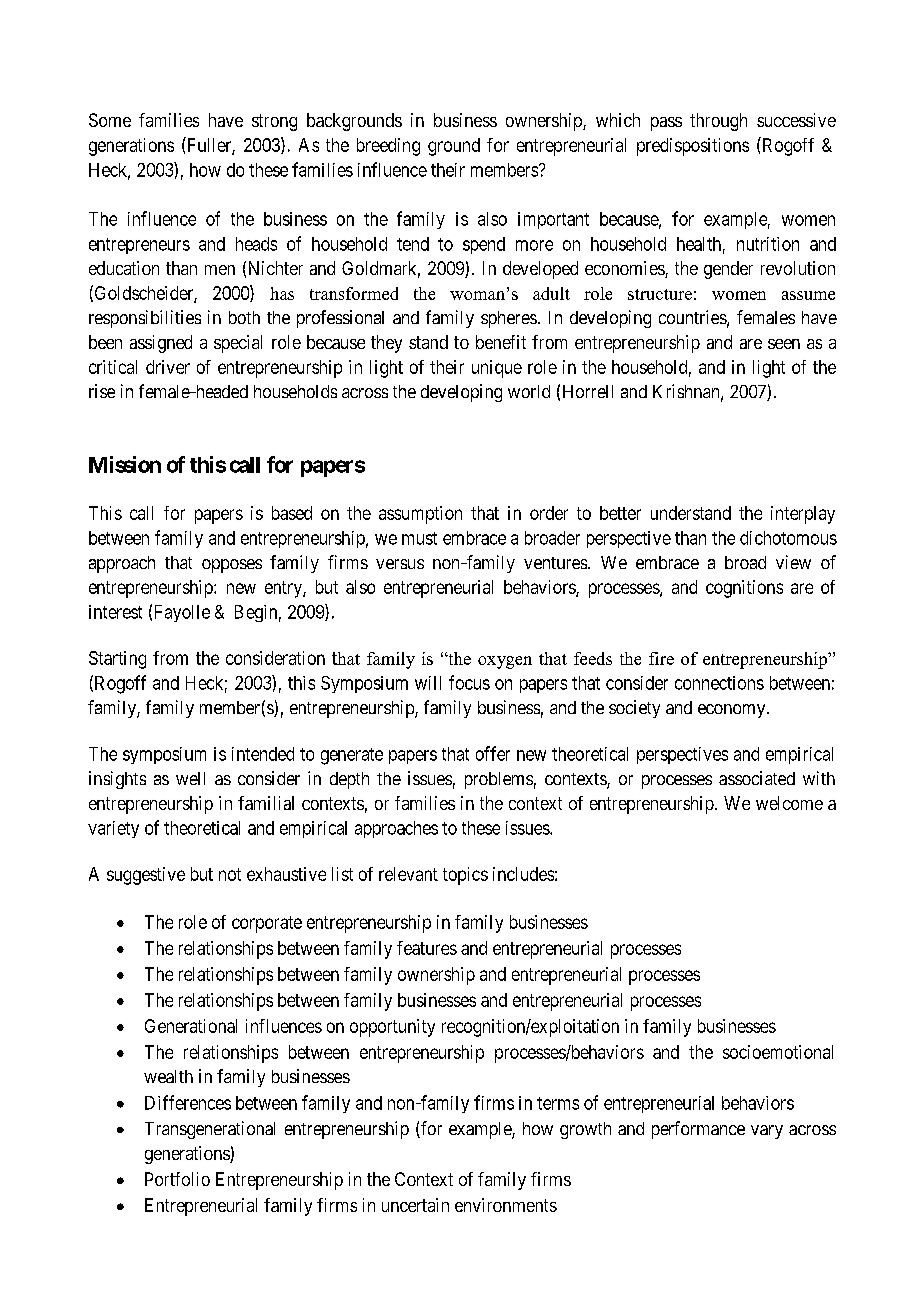 The height and width of the document is (1308, 924). Describe the element at coordinates (110, 120) in the document. I see `Some` at that location.
